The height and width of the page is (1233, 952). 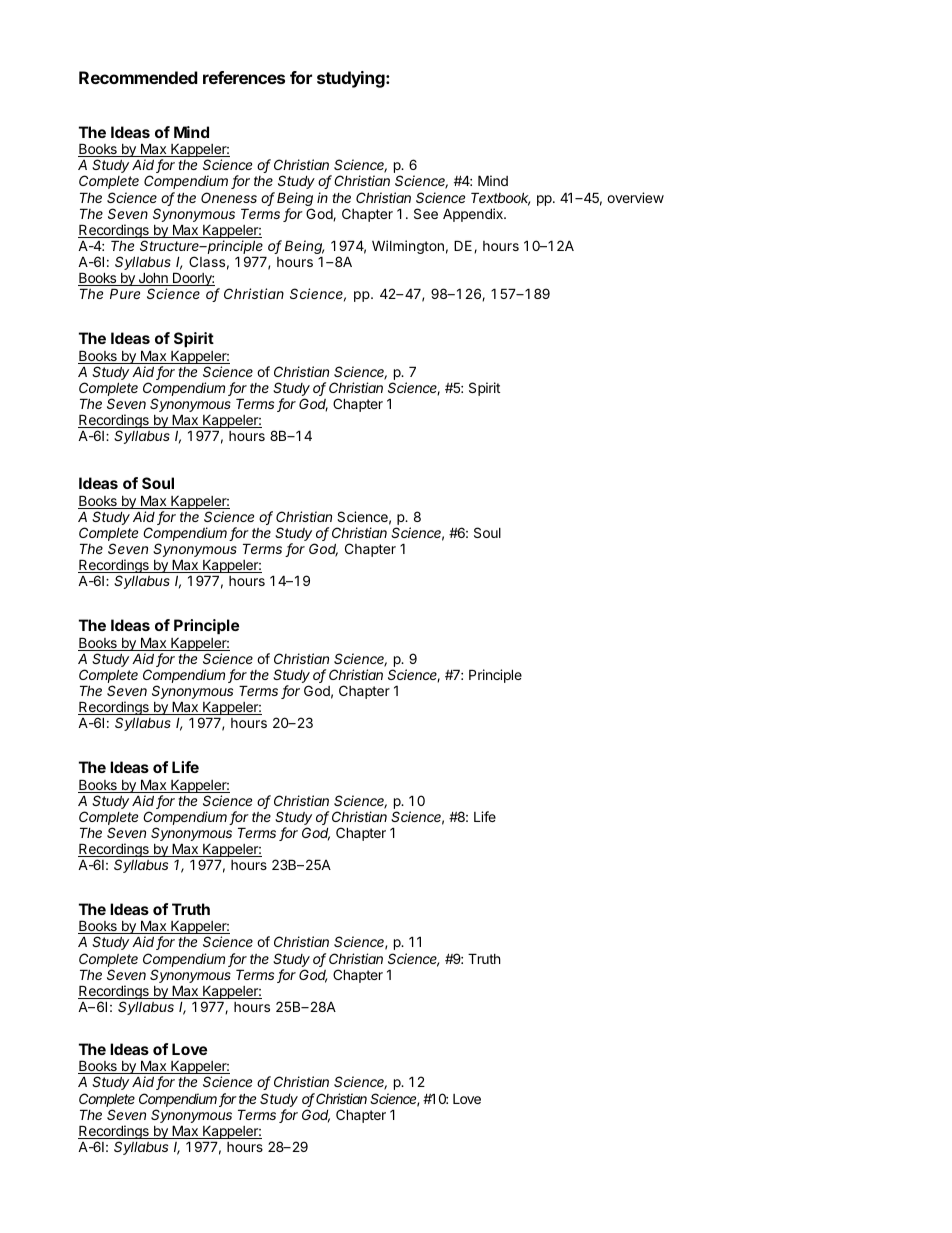 I want to click on Appendix, so click(x=474, y=215).
